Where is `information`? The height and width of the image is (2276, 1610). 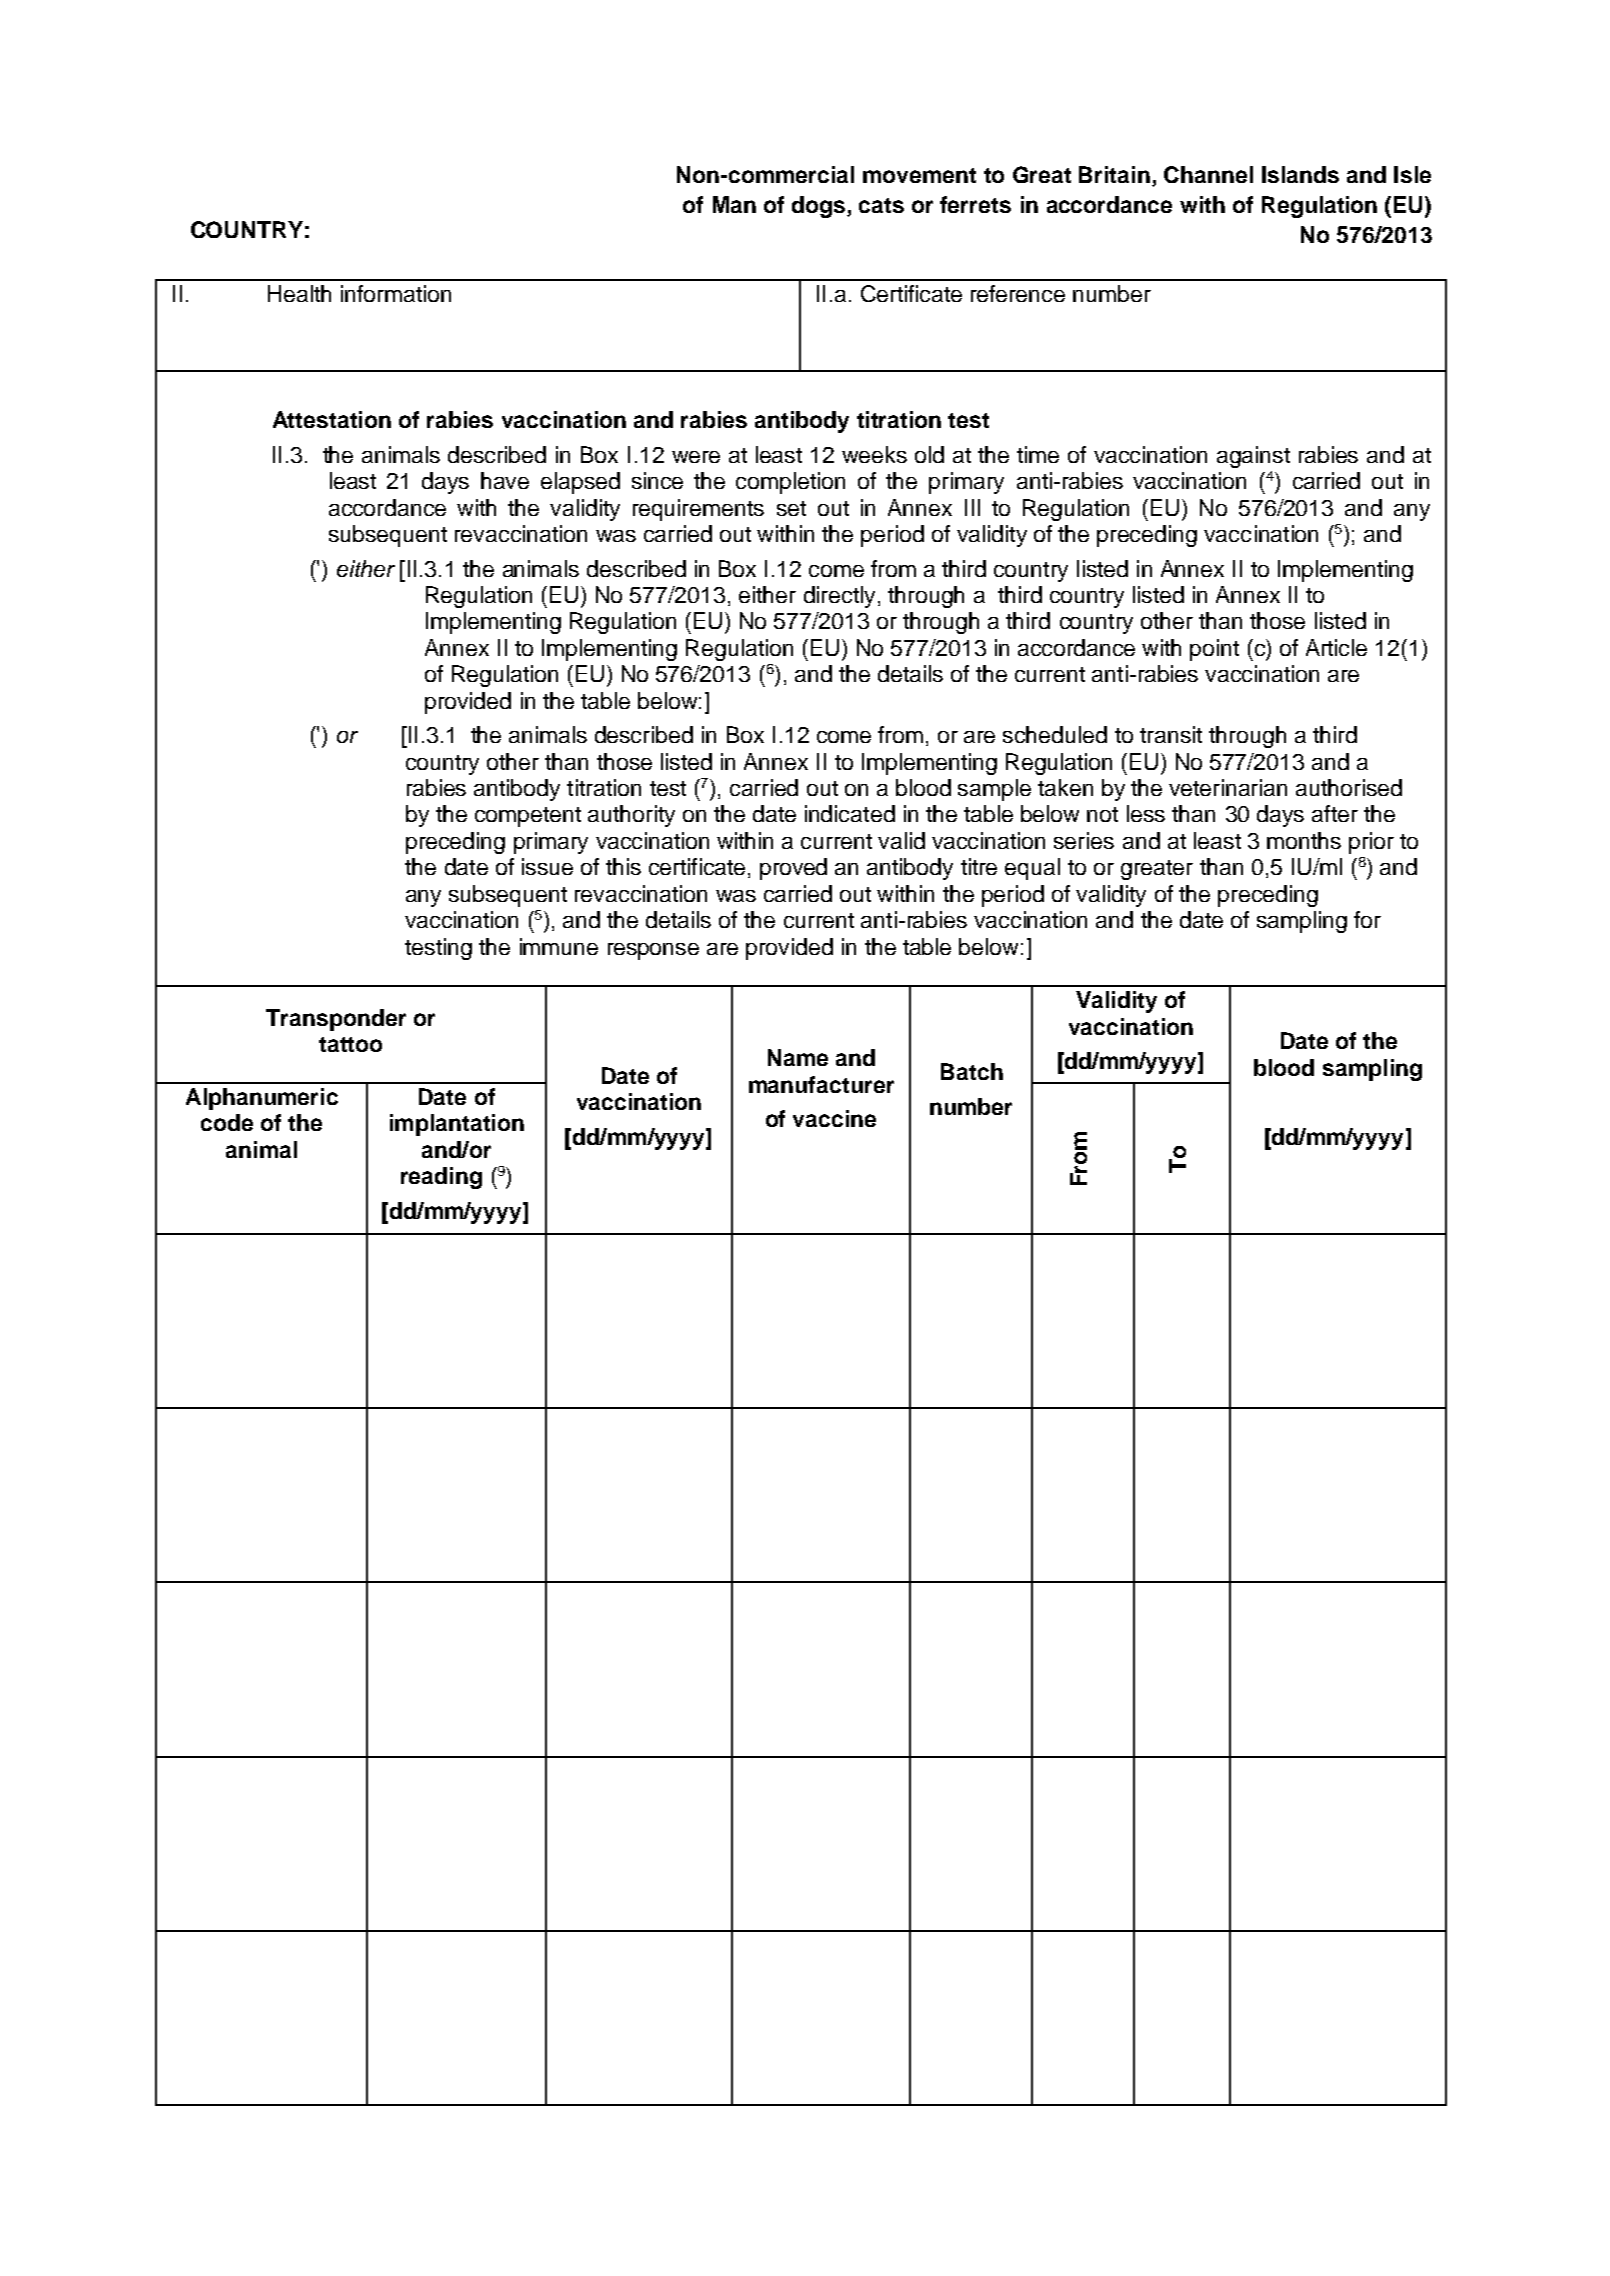
information is located at coordinates (396, 293).
